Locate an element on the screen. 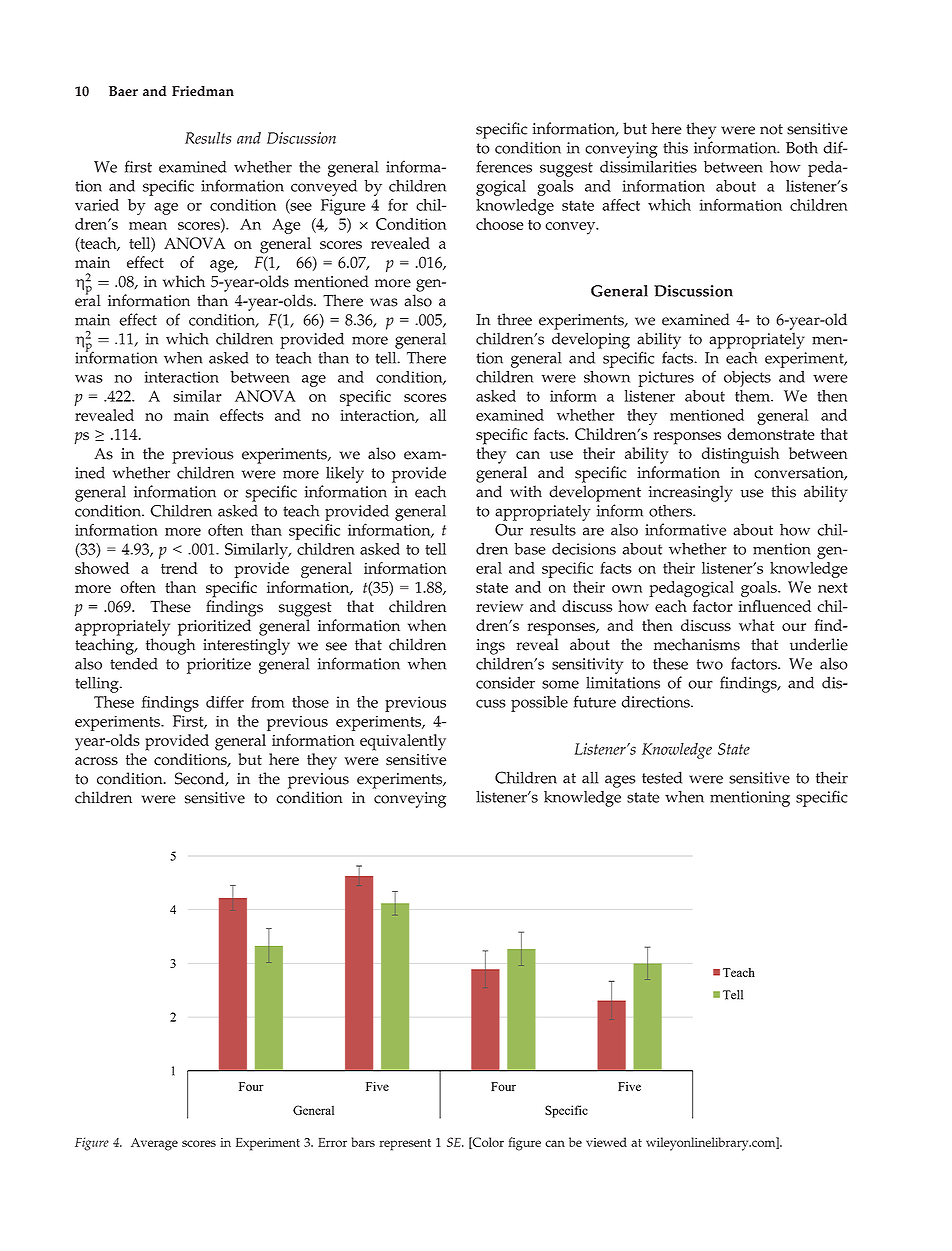 The width and height of the screenshot is (952, 1251). review is located at coordinates (499, 606).
